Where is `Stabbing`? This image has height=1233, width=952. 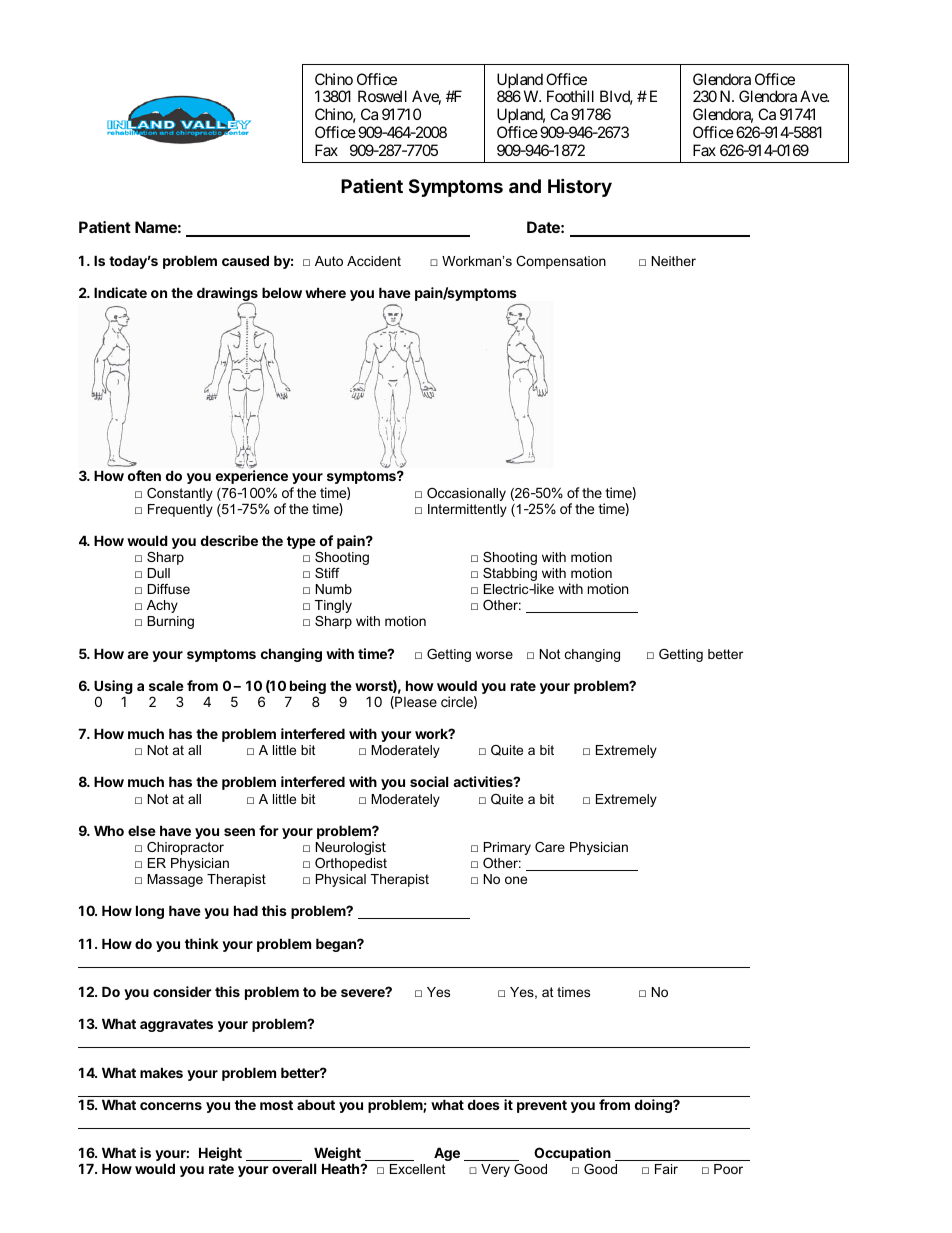
Stabbing is located at coordinates (511, 576).
